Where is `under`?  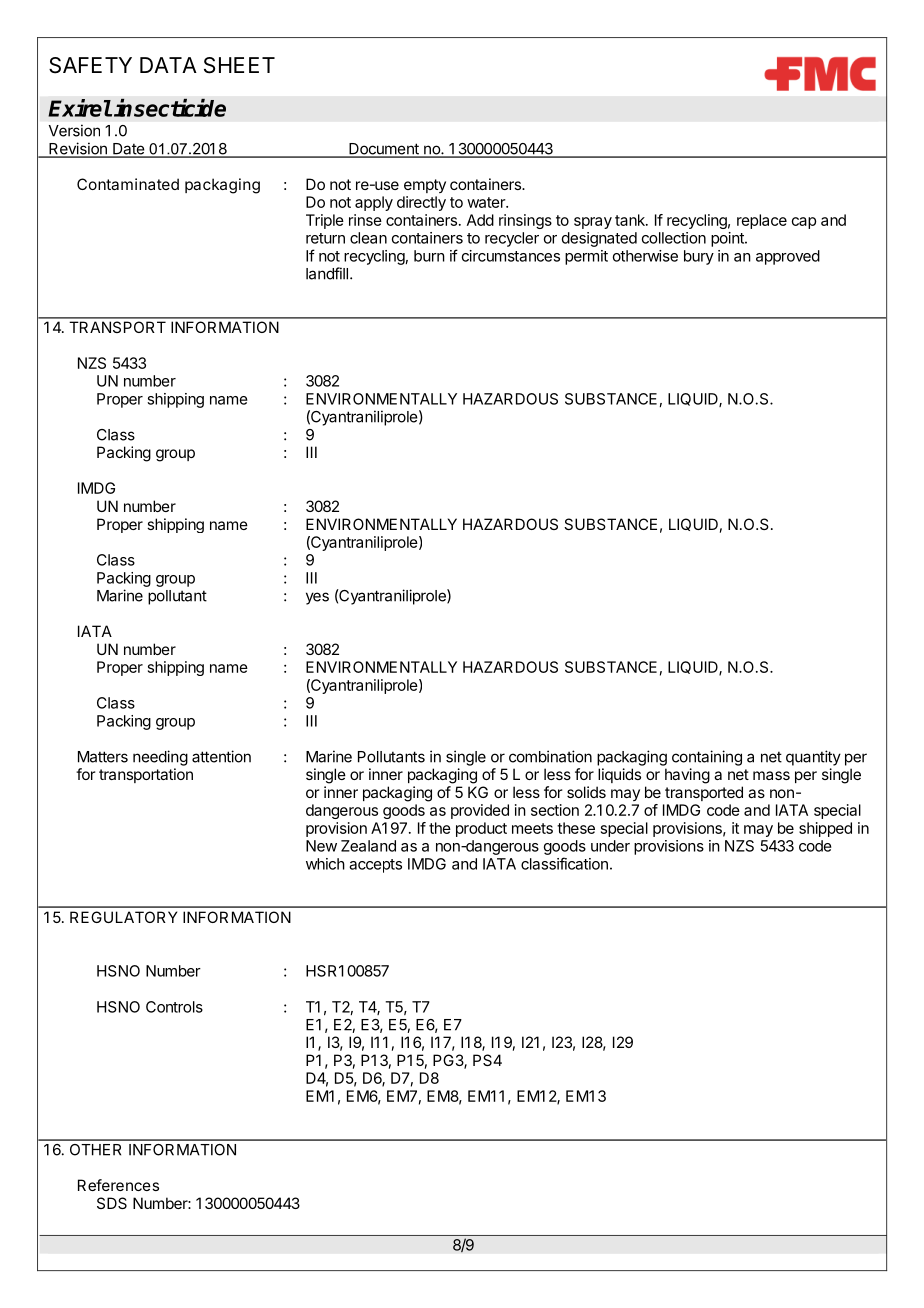
under is located at coordinates (610, 846).
